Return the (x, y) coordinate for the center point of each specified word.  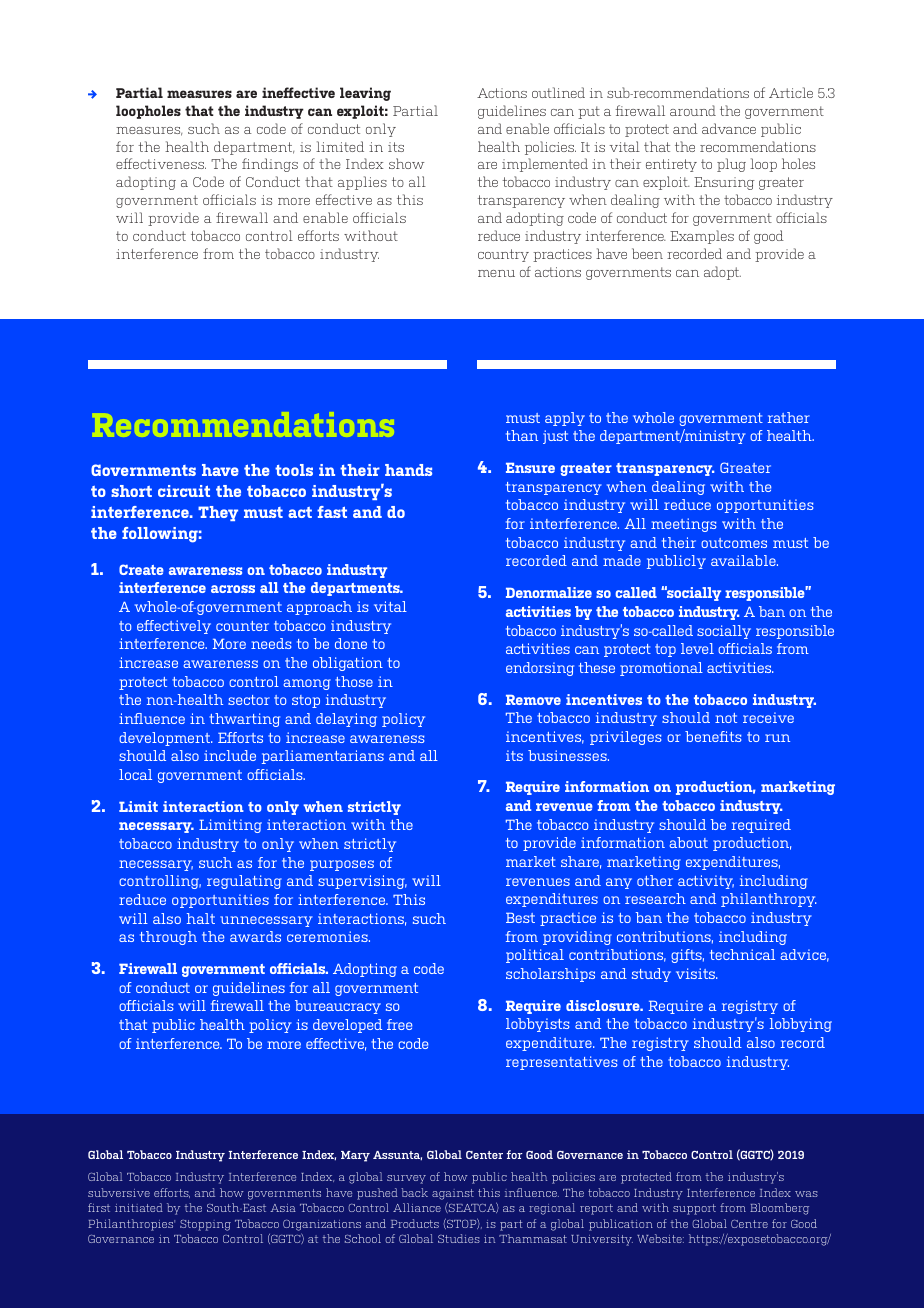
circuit (184, 491)
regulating (244, 882)
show (406, 163)
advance (729, 128)
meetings (683, 525)
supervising (362, 882)
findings (270, 165)
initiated (139, 1207)
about (688, 842)
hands (408, 470)
